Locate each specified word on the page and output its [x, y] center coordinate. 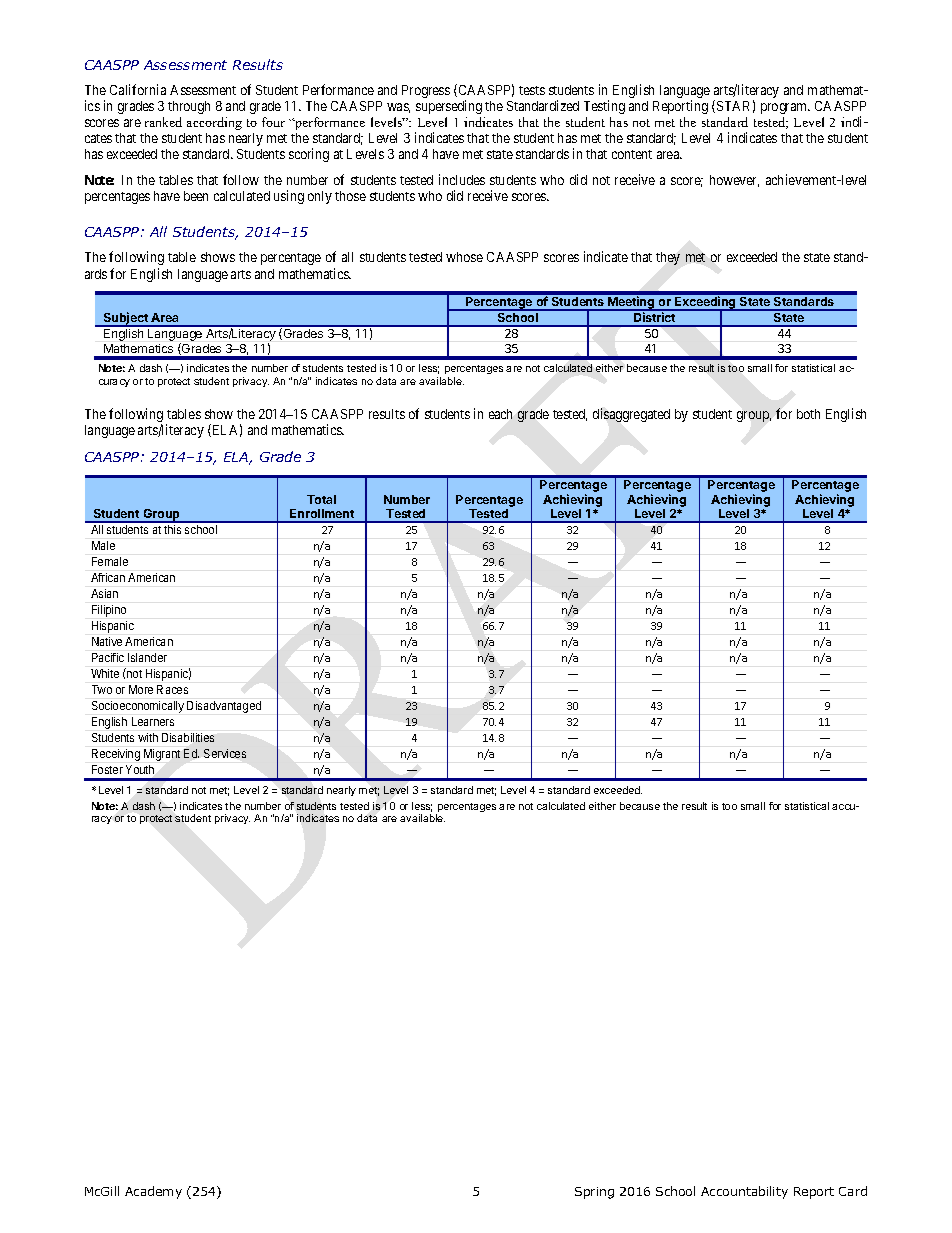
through [189, 107]
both [808, 414]
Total [321, 499]
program [785, 108]
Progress [426, 91]
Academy [153, 1192]
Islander [147, 657]
